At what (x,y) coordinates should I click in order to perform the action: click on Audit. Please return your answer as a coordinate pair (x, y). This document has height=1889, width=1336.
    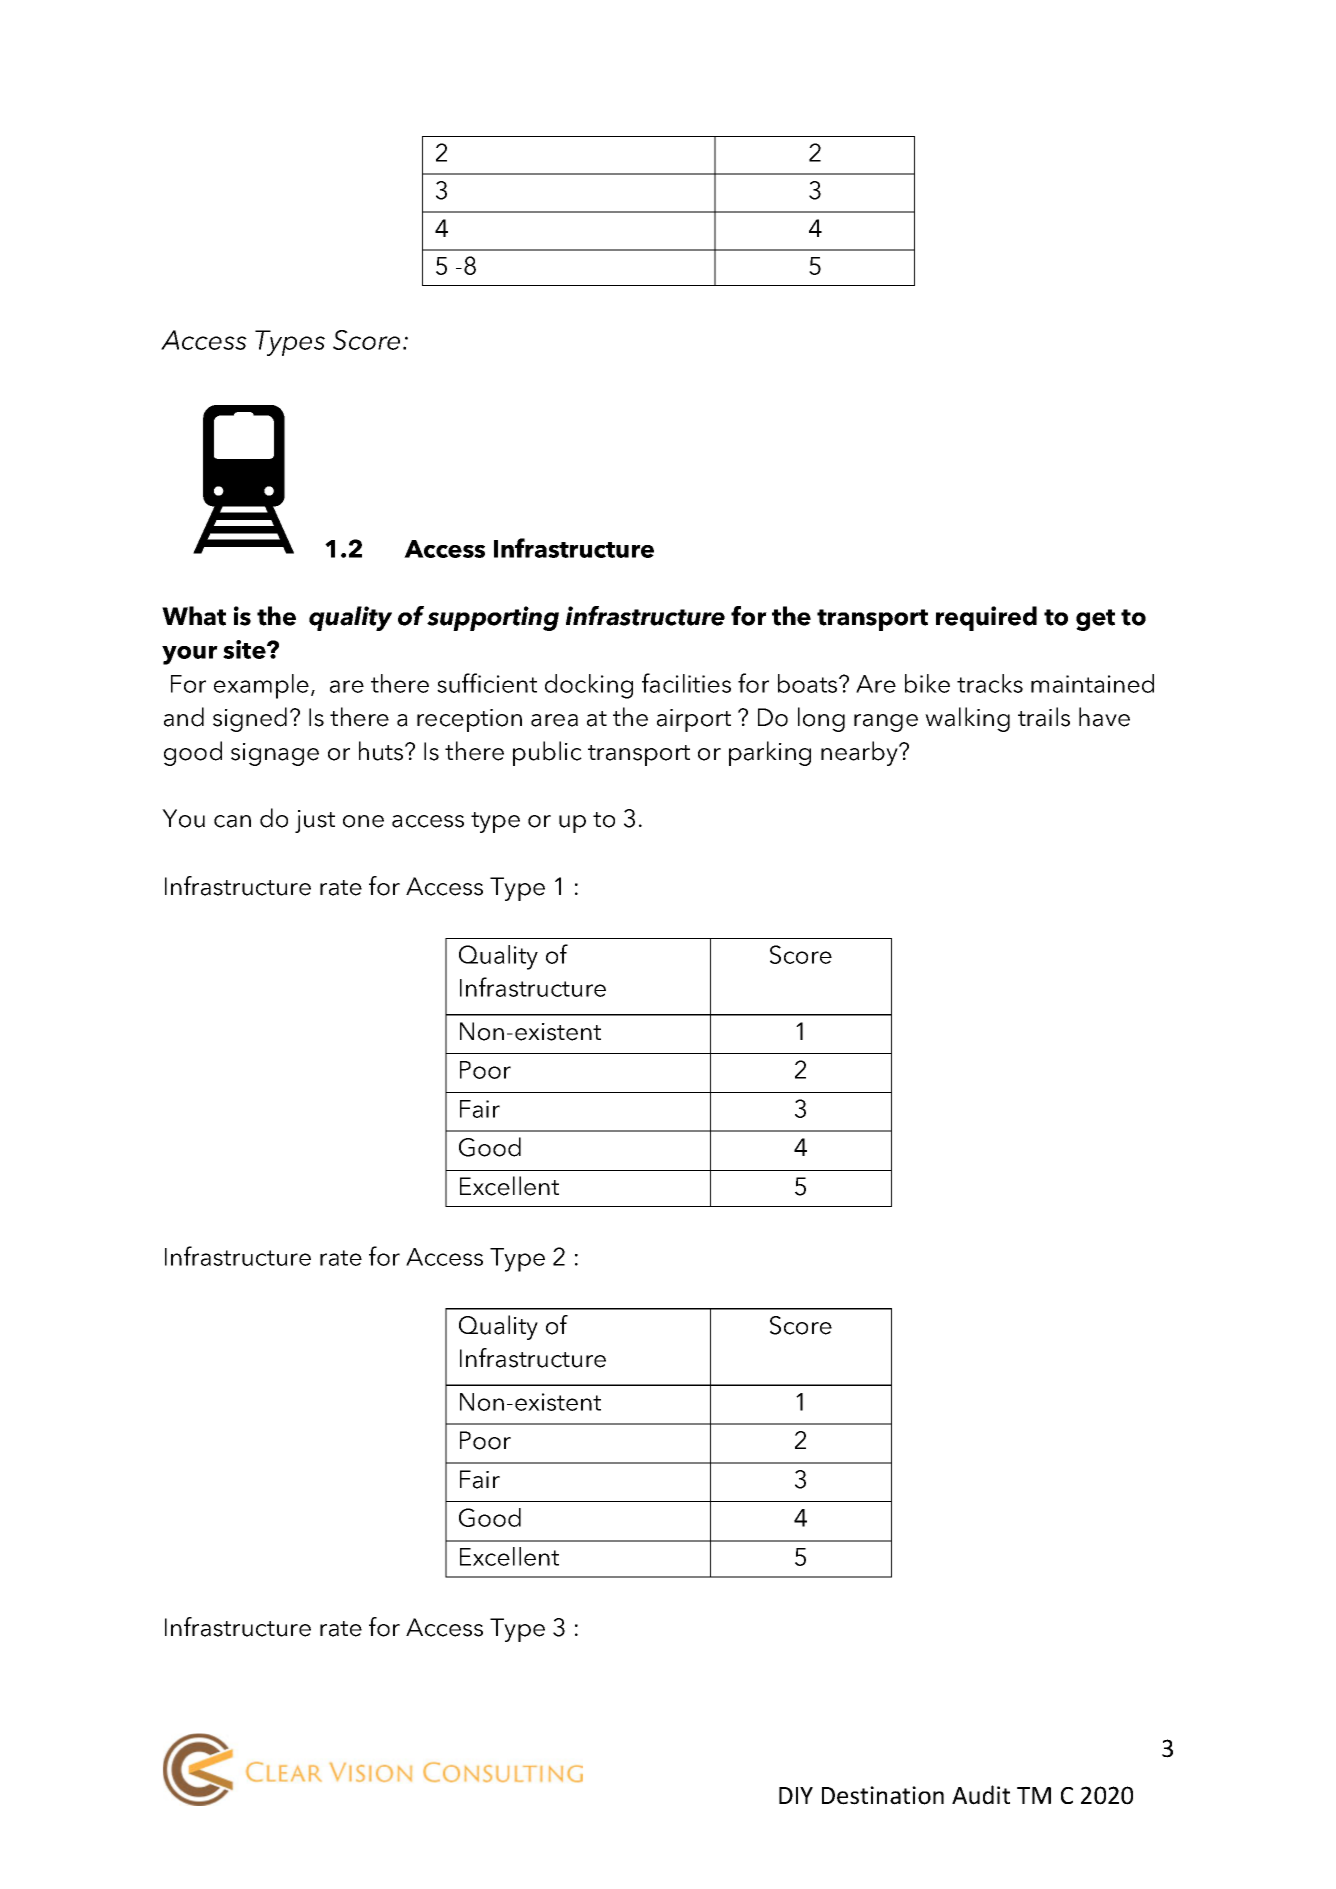
    Looking at the image, I should click on (981, 1795).
